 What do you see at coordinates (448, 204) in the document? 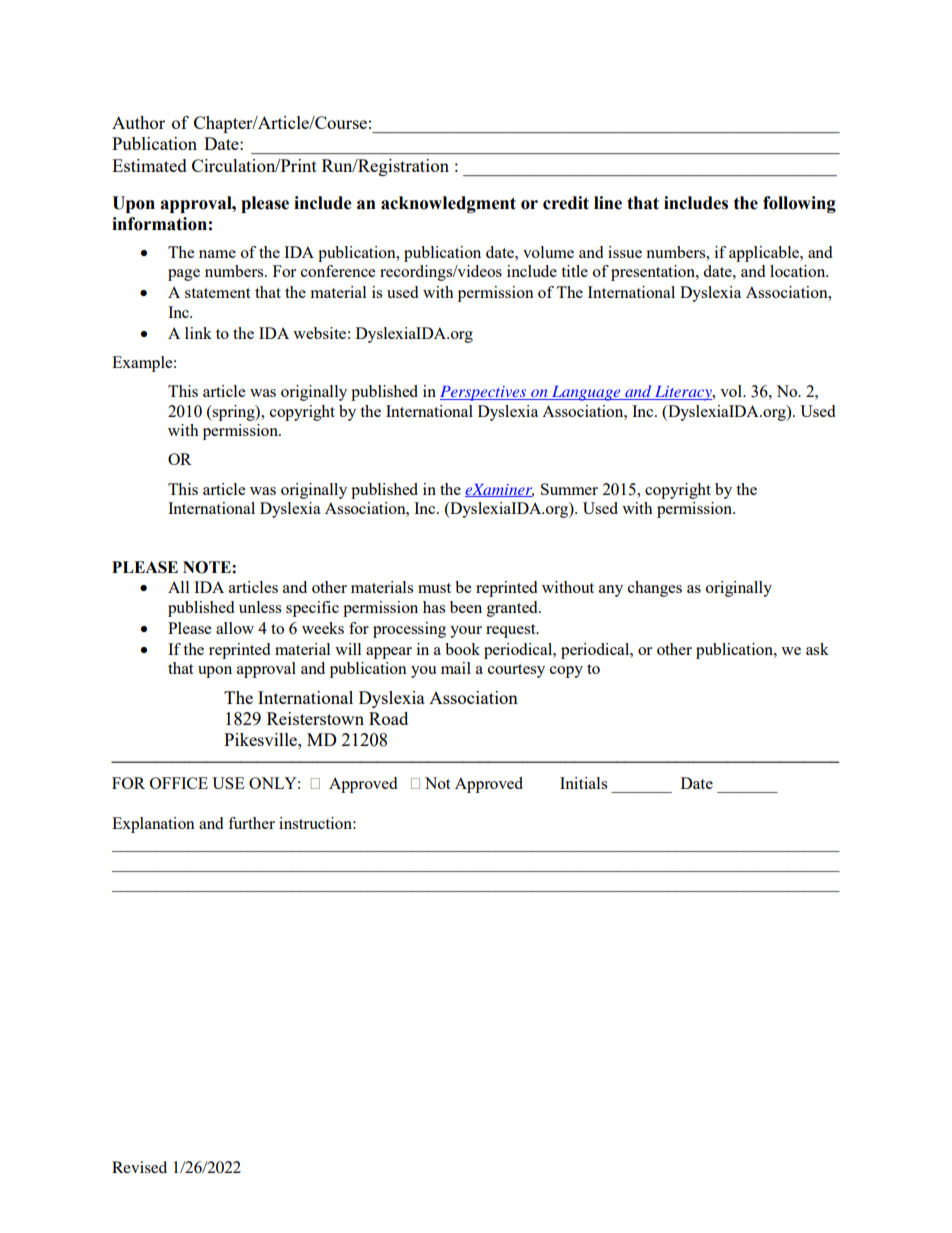
I see `acknowledgment` at bounding box center [448, 204].
